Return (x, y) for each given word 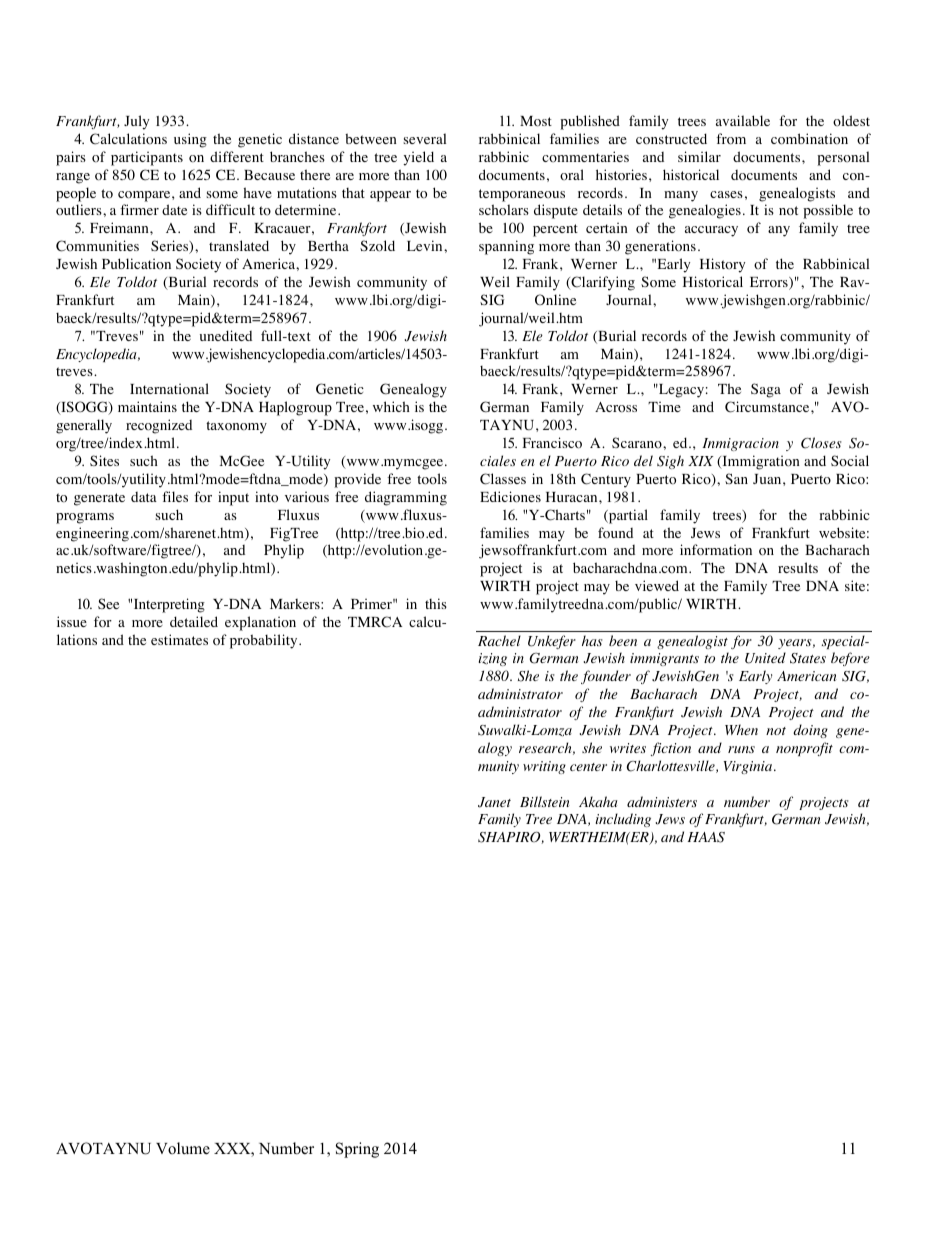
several (424, 138)
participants (147, 158)
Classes (503, 479)
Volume (183, 1148)
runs (741, 749)
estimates (179, 639)
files (175, 496)
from (731, 139)
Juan (768, 479)
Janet (494, 802)
